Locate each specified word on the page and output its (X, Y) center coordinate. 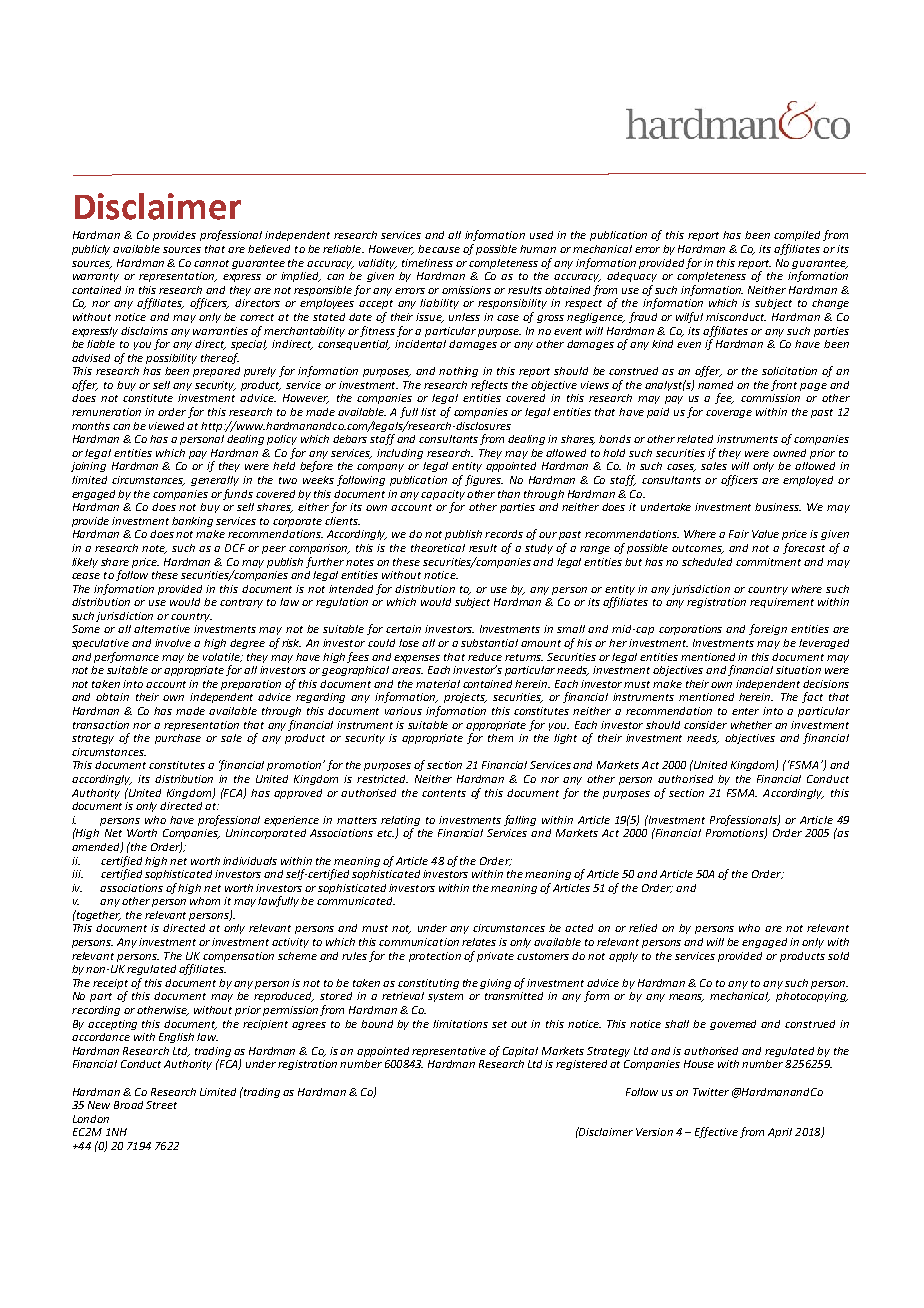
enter (745, 711)
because (439, 249)
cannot (211, 263)
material (438, 684)
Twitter (711, 1092)
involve (173, 643)
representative (449, 1052)
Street (161, 1105)
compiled (797, 236)
